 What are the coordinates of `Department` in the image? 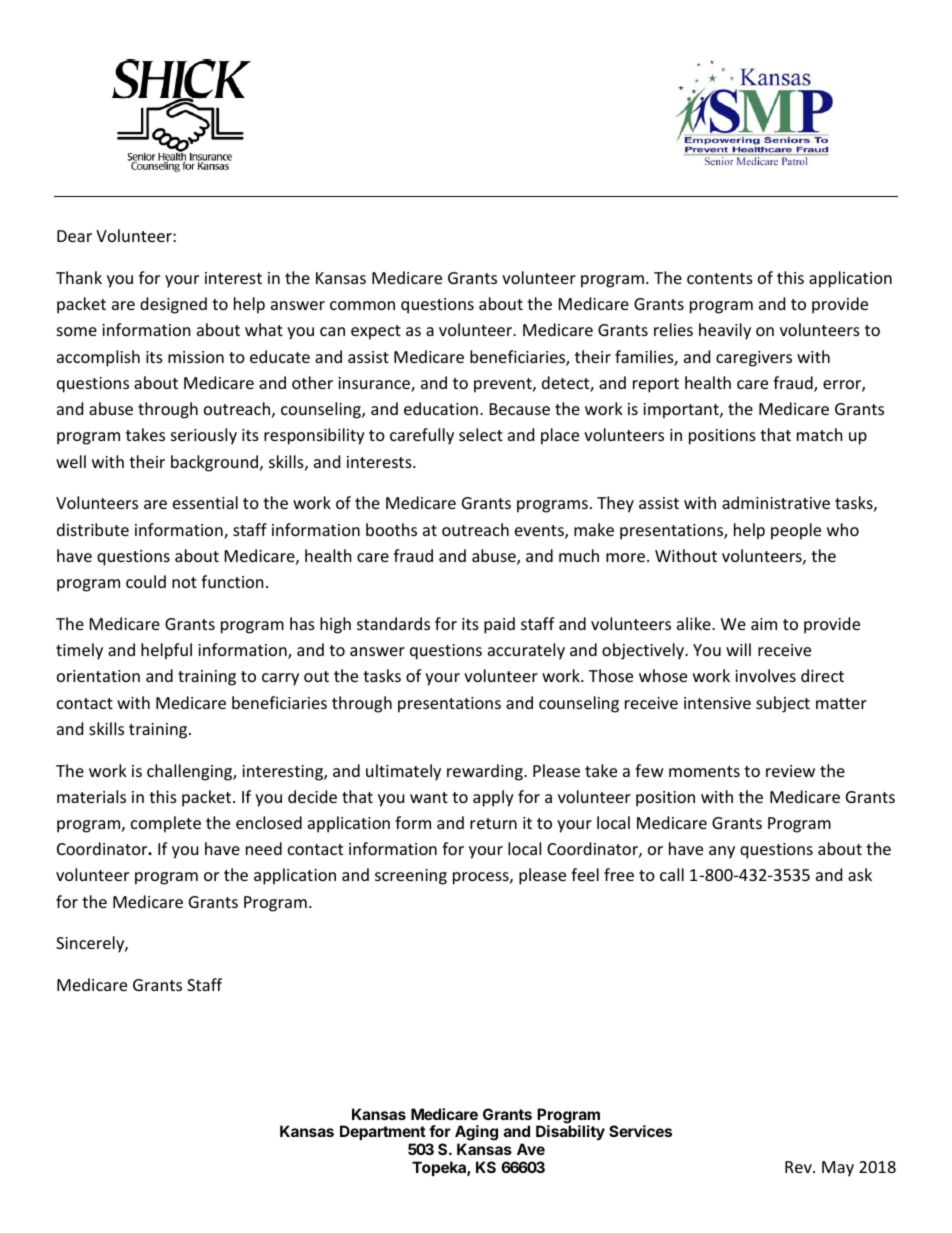 It's located at (383, 1134).
